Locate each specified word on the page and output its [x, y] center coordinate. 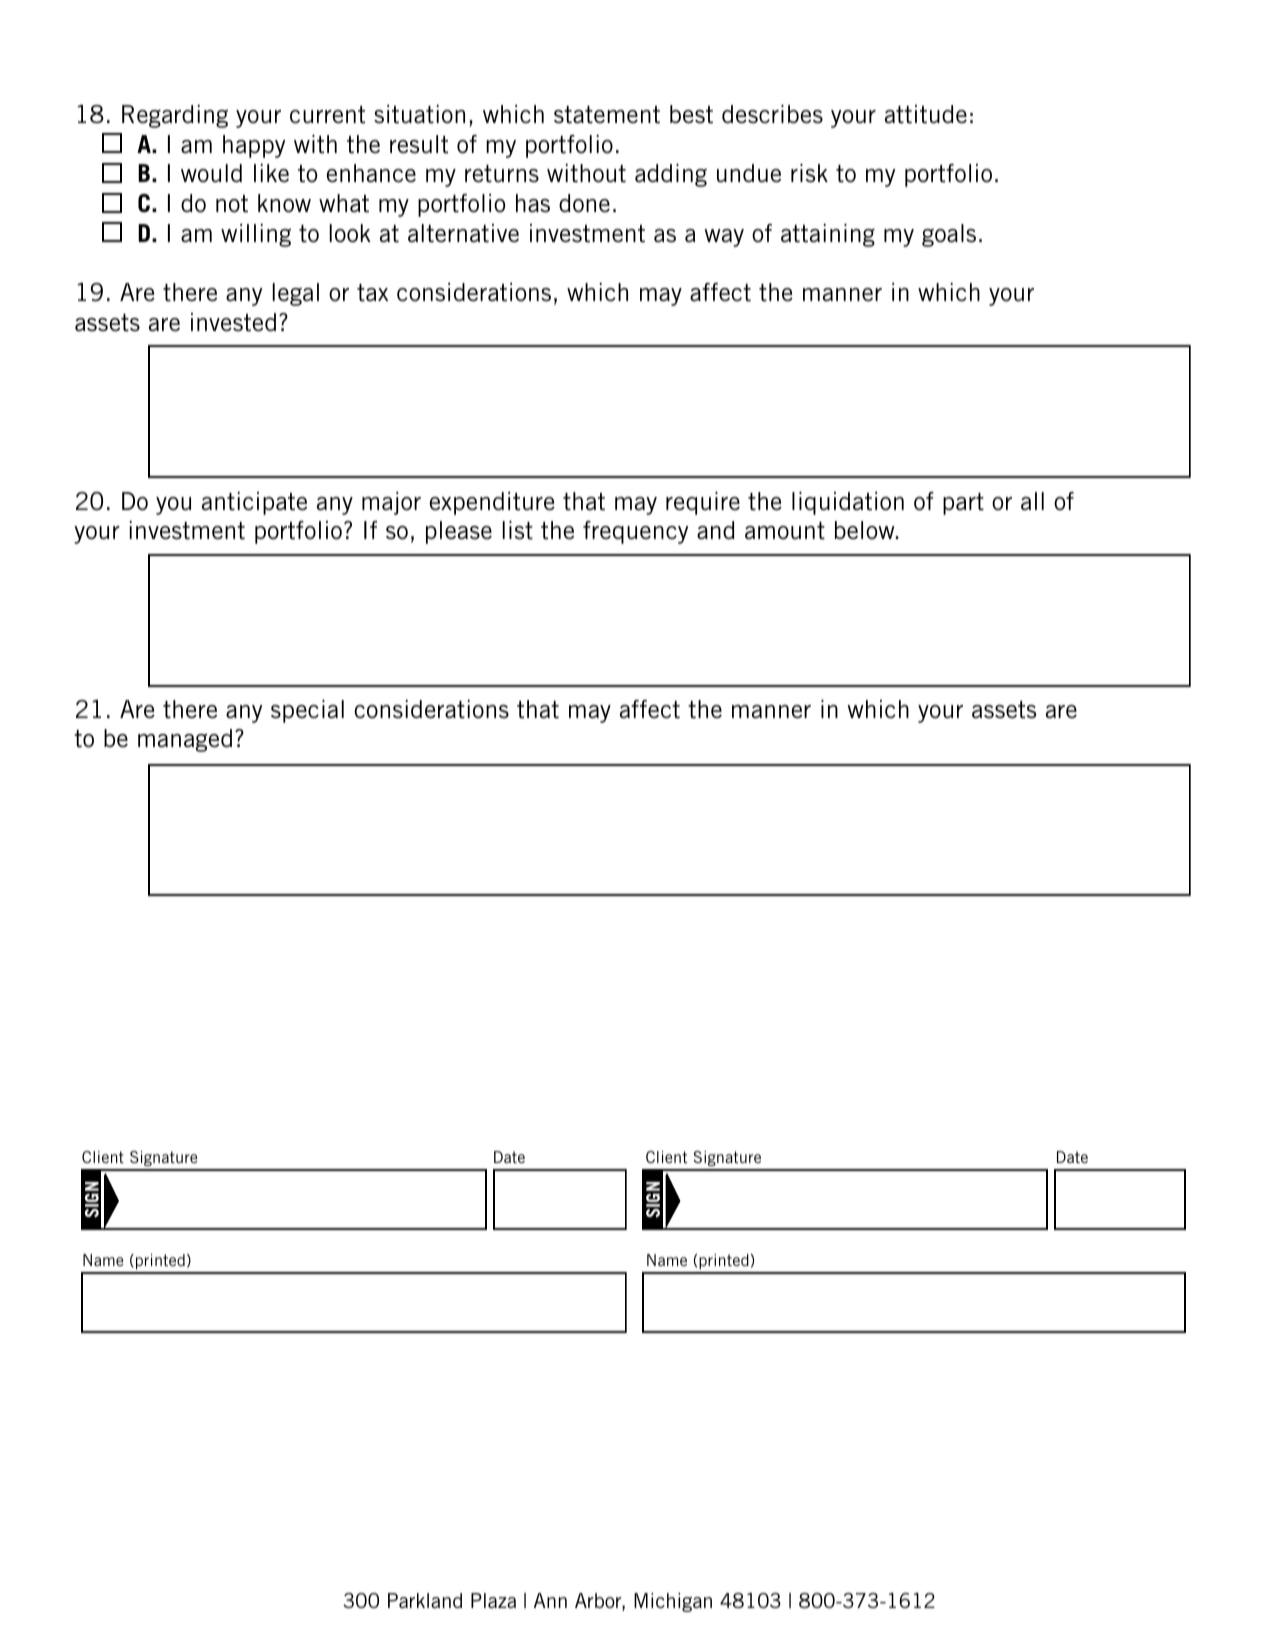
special [307, 711]
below [866, 530]
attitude [926, 114]
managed [185, 740]
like [271, 173]
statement [607, 115]
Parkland [425, 1600]
